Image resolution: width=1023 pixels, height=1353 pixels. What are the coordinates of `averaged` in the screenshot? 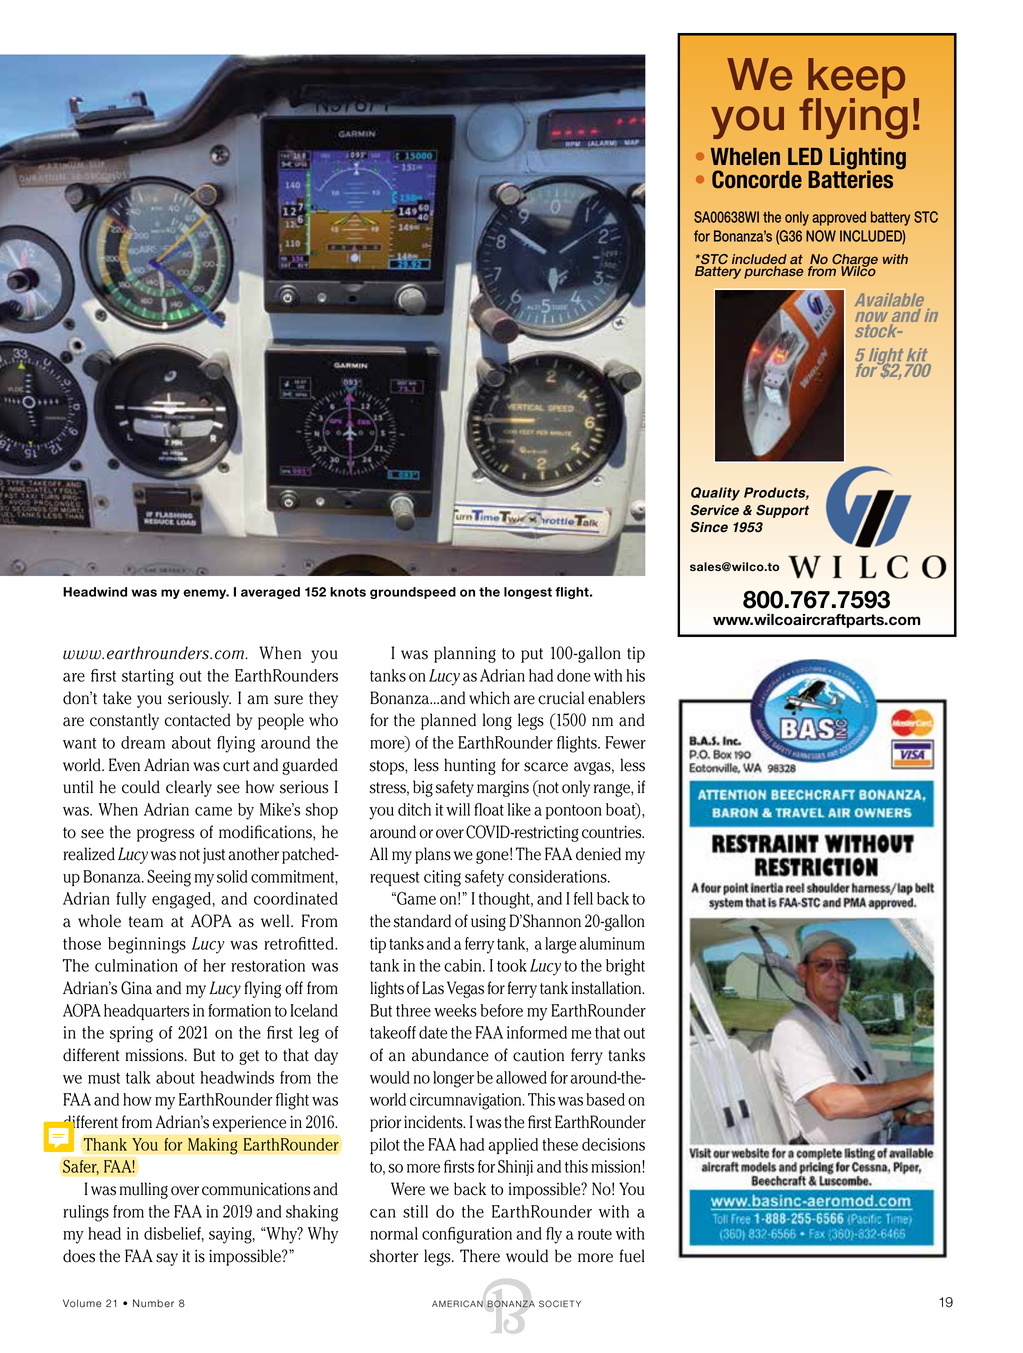 It's located at (270, 593).
